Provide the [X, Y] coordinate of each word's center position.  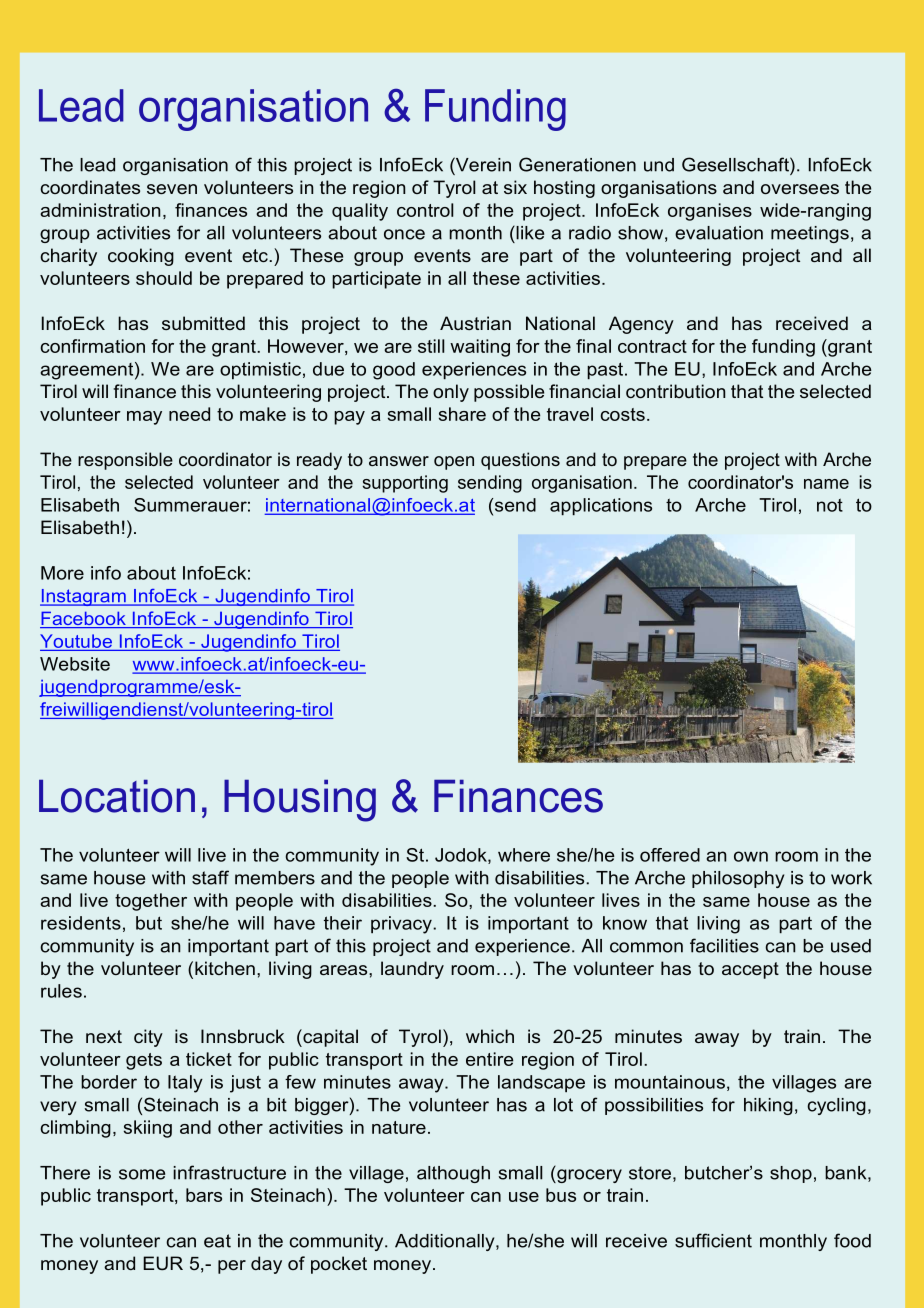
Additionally [446, 1242]
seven [172, 189]
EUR [163, 1263]
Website [75, 664]
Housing [300, 800]
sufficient [713, 1240]
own [751, 856]
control [425, 210]
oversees [800, 189]
